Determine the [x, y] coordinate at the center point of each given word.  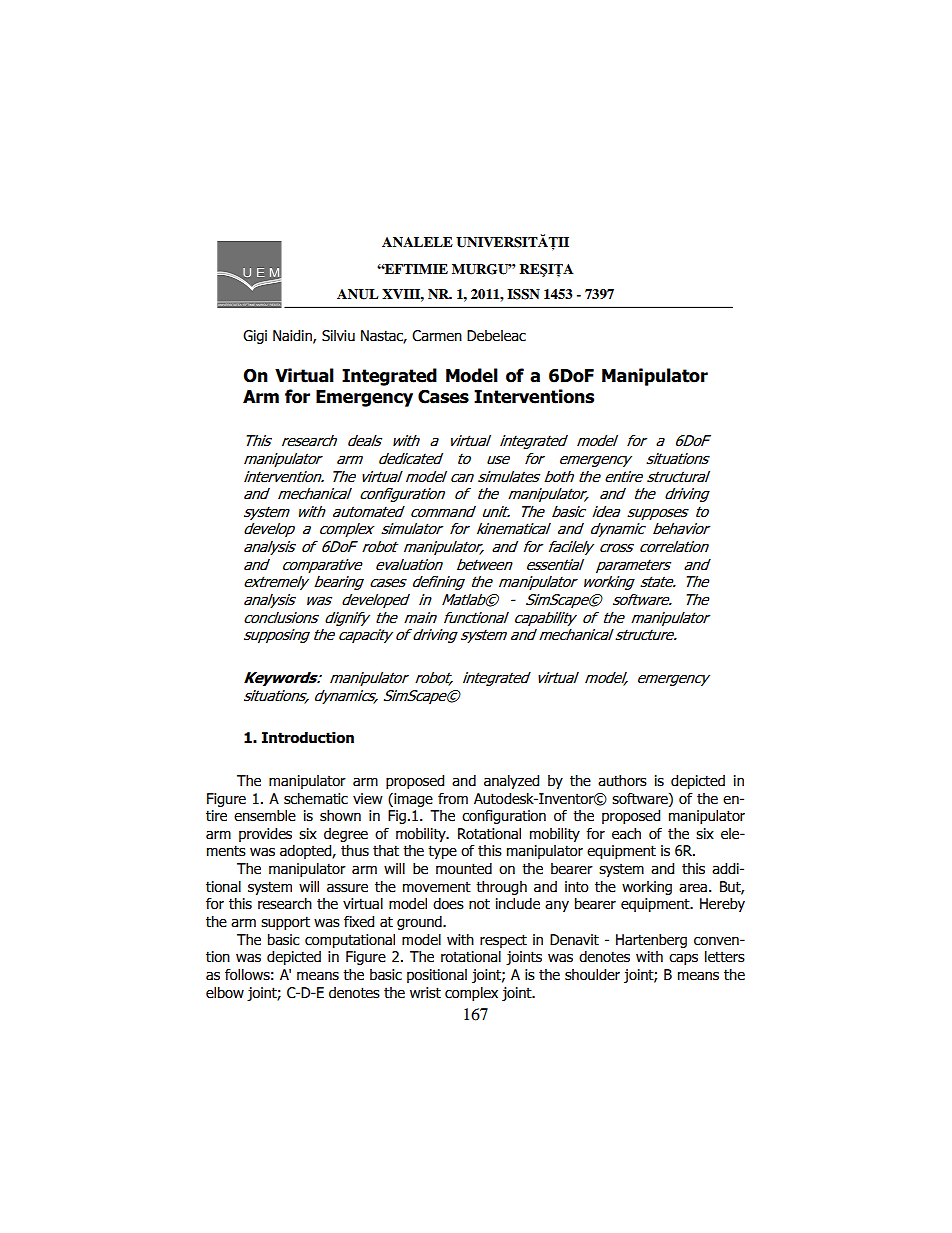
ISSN [523, 294]
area [693, 888]
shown [340, 816]
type [442, 852]
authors [622, 781]
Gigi [255, 337]
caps [683, 959]
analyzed [511, 782]
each [626, 834]
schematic [316, 799]
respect [503, 941]
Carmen [437, 336]
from [453, 799]
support [285, 923]
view [368, 799]
